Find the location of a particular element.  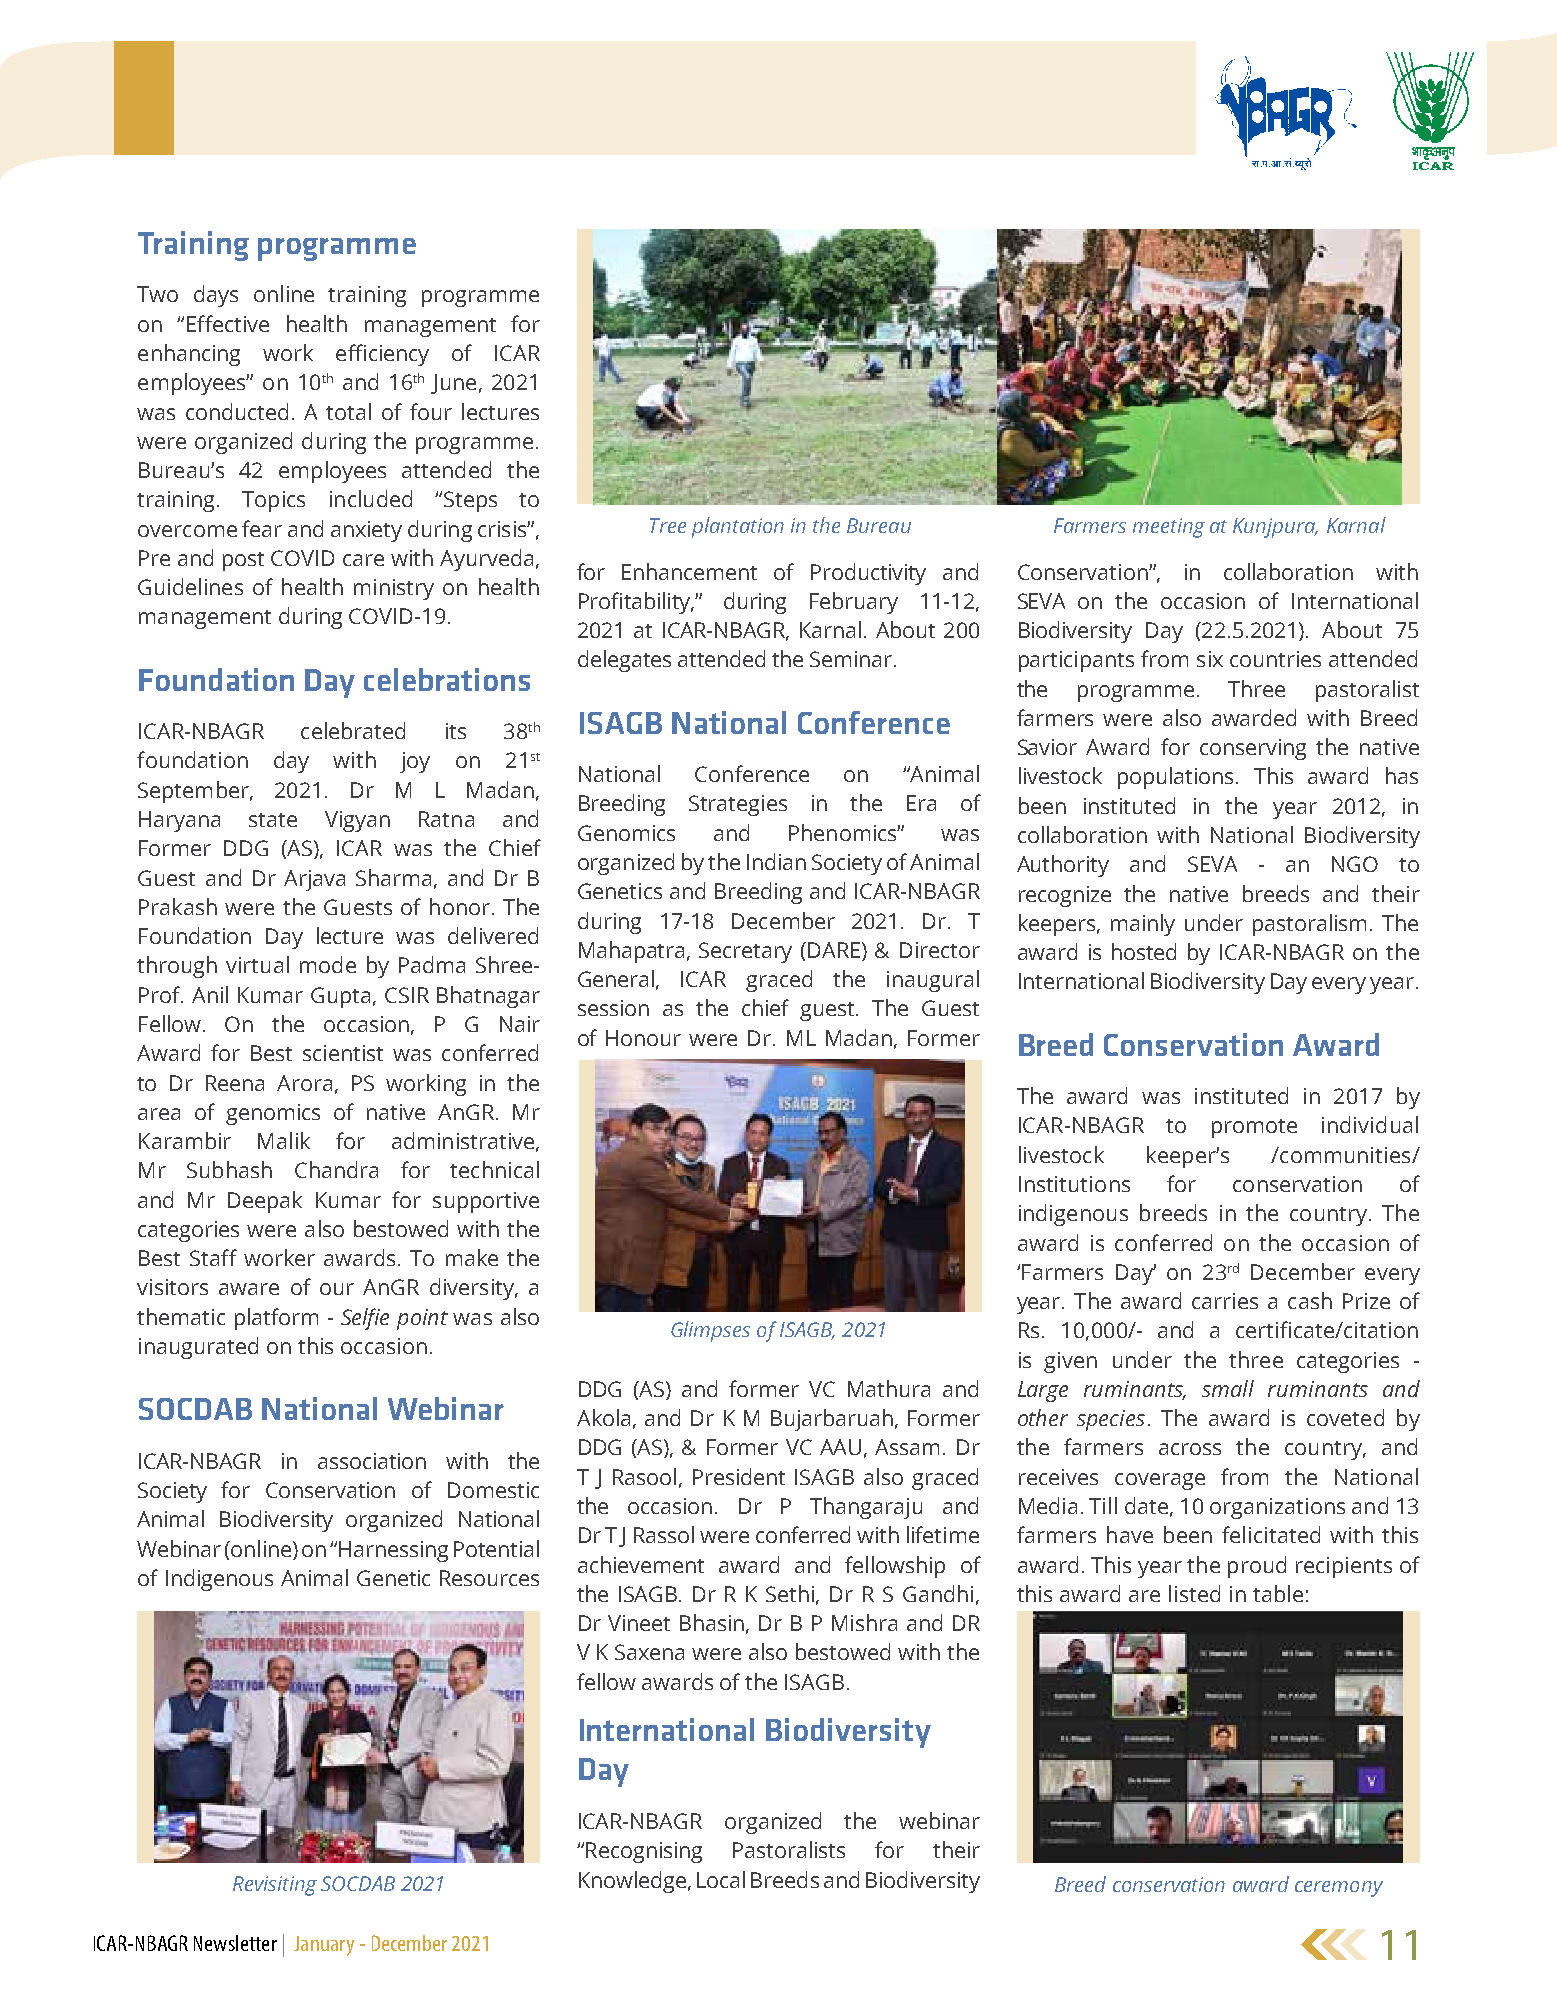

ceremony is located at coordinates (1339, 1889).
